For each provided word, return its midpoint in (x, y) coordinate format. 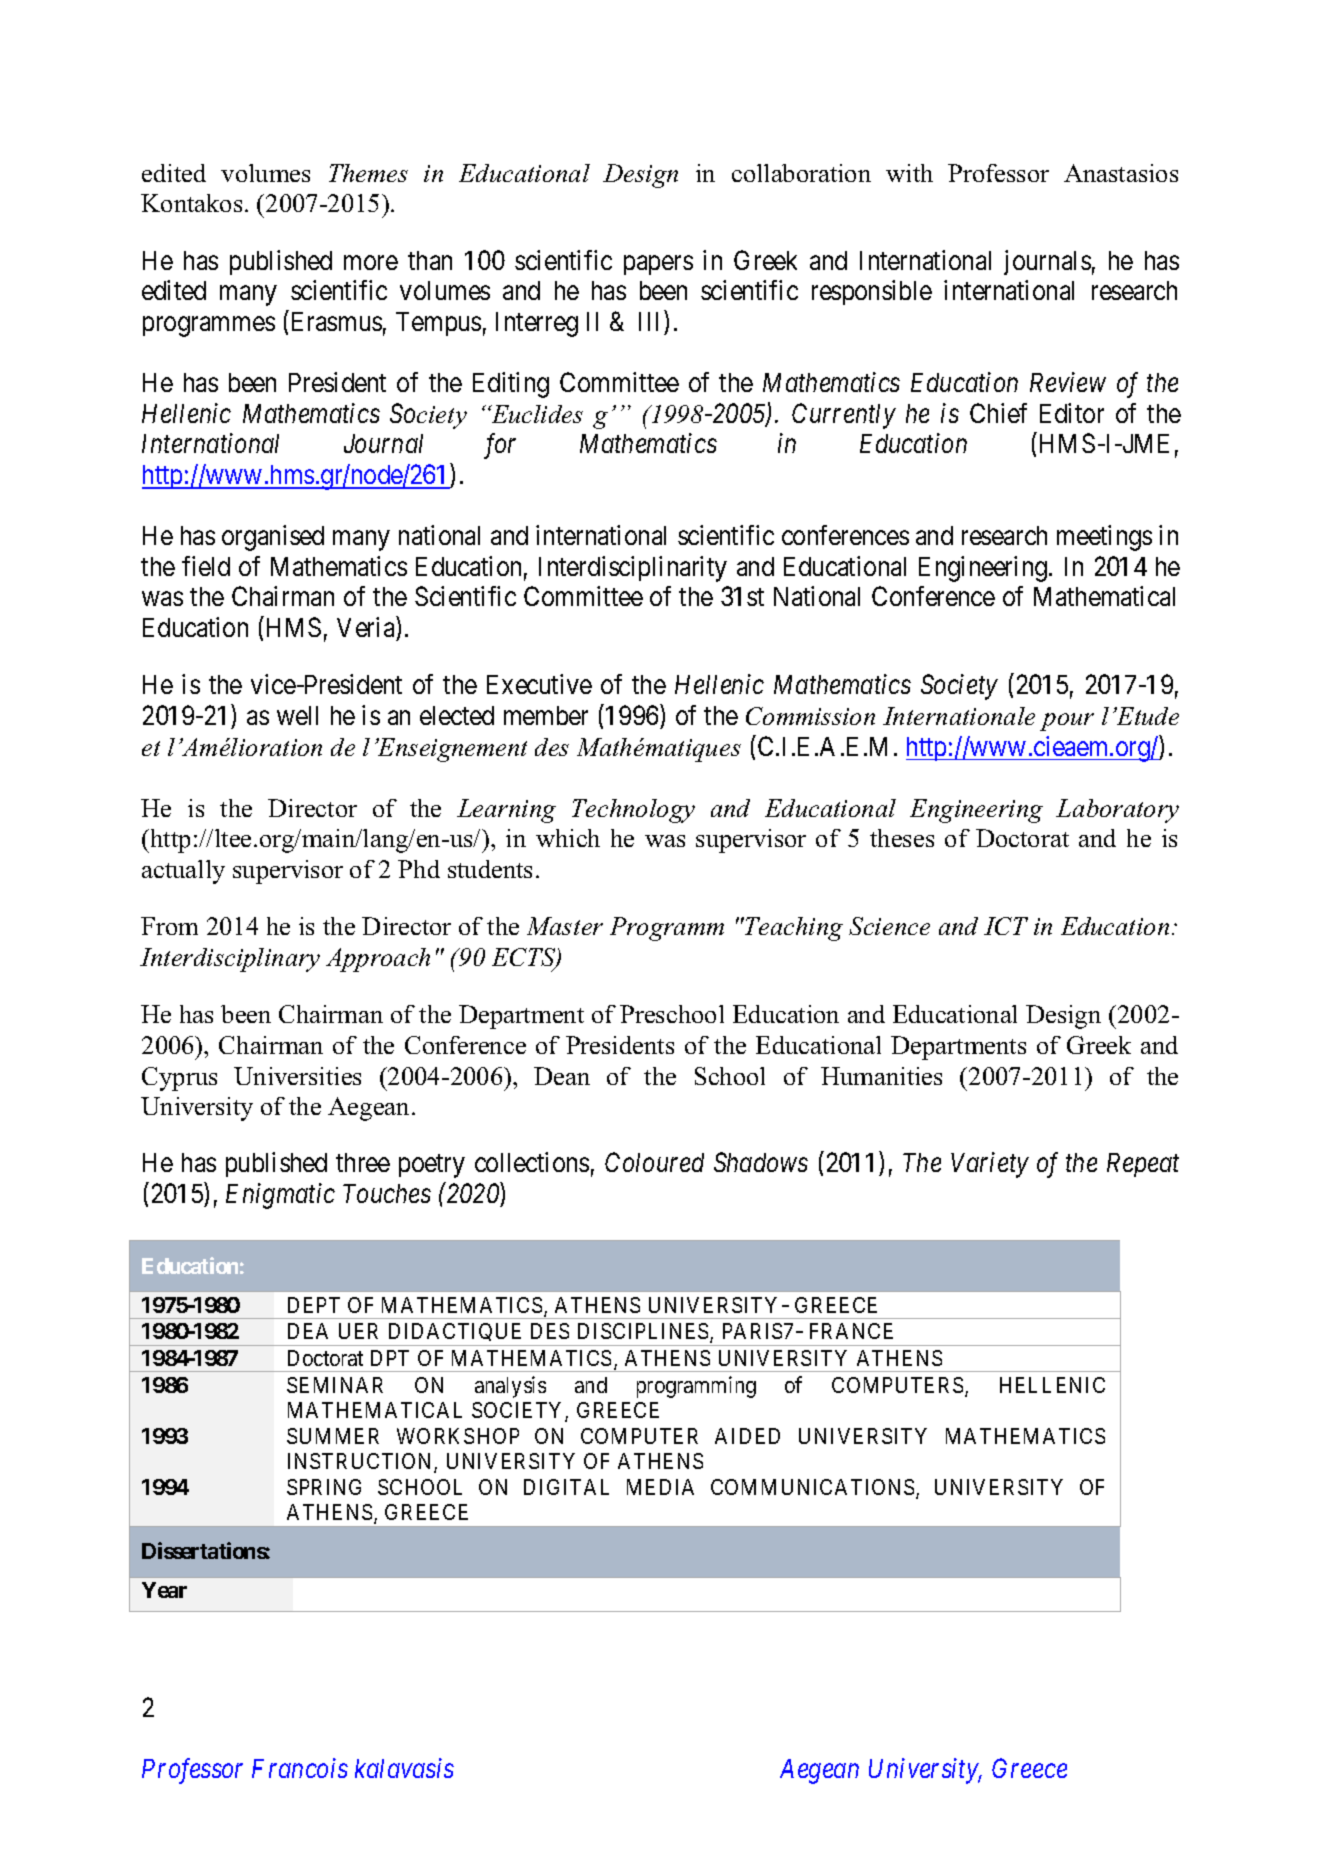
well (297, 715)
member (546, 715)
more (371, 262)
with (909, 173)
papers (658, 265)
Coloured (654, 1162)
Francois (300, 1768)
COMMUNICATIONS (814, 1488)
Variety (990, 1165)
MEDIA (660, 1487)
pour (1067, 722)
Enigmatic (280, 1196)
